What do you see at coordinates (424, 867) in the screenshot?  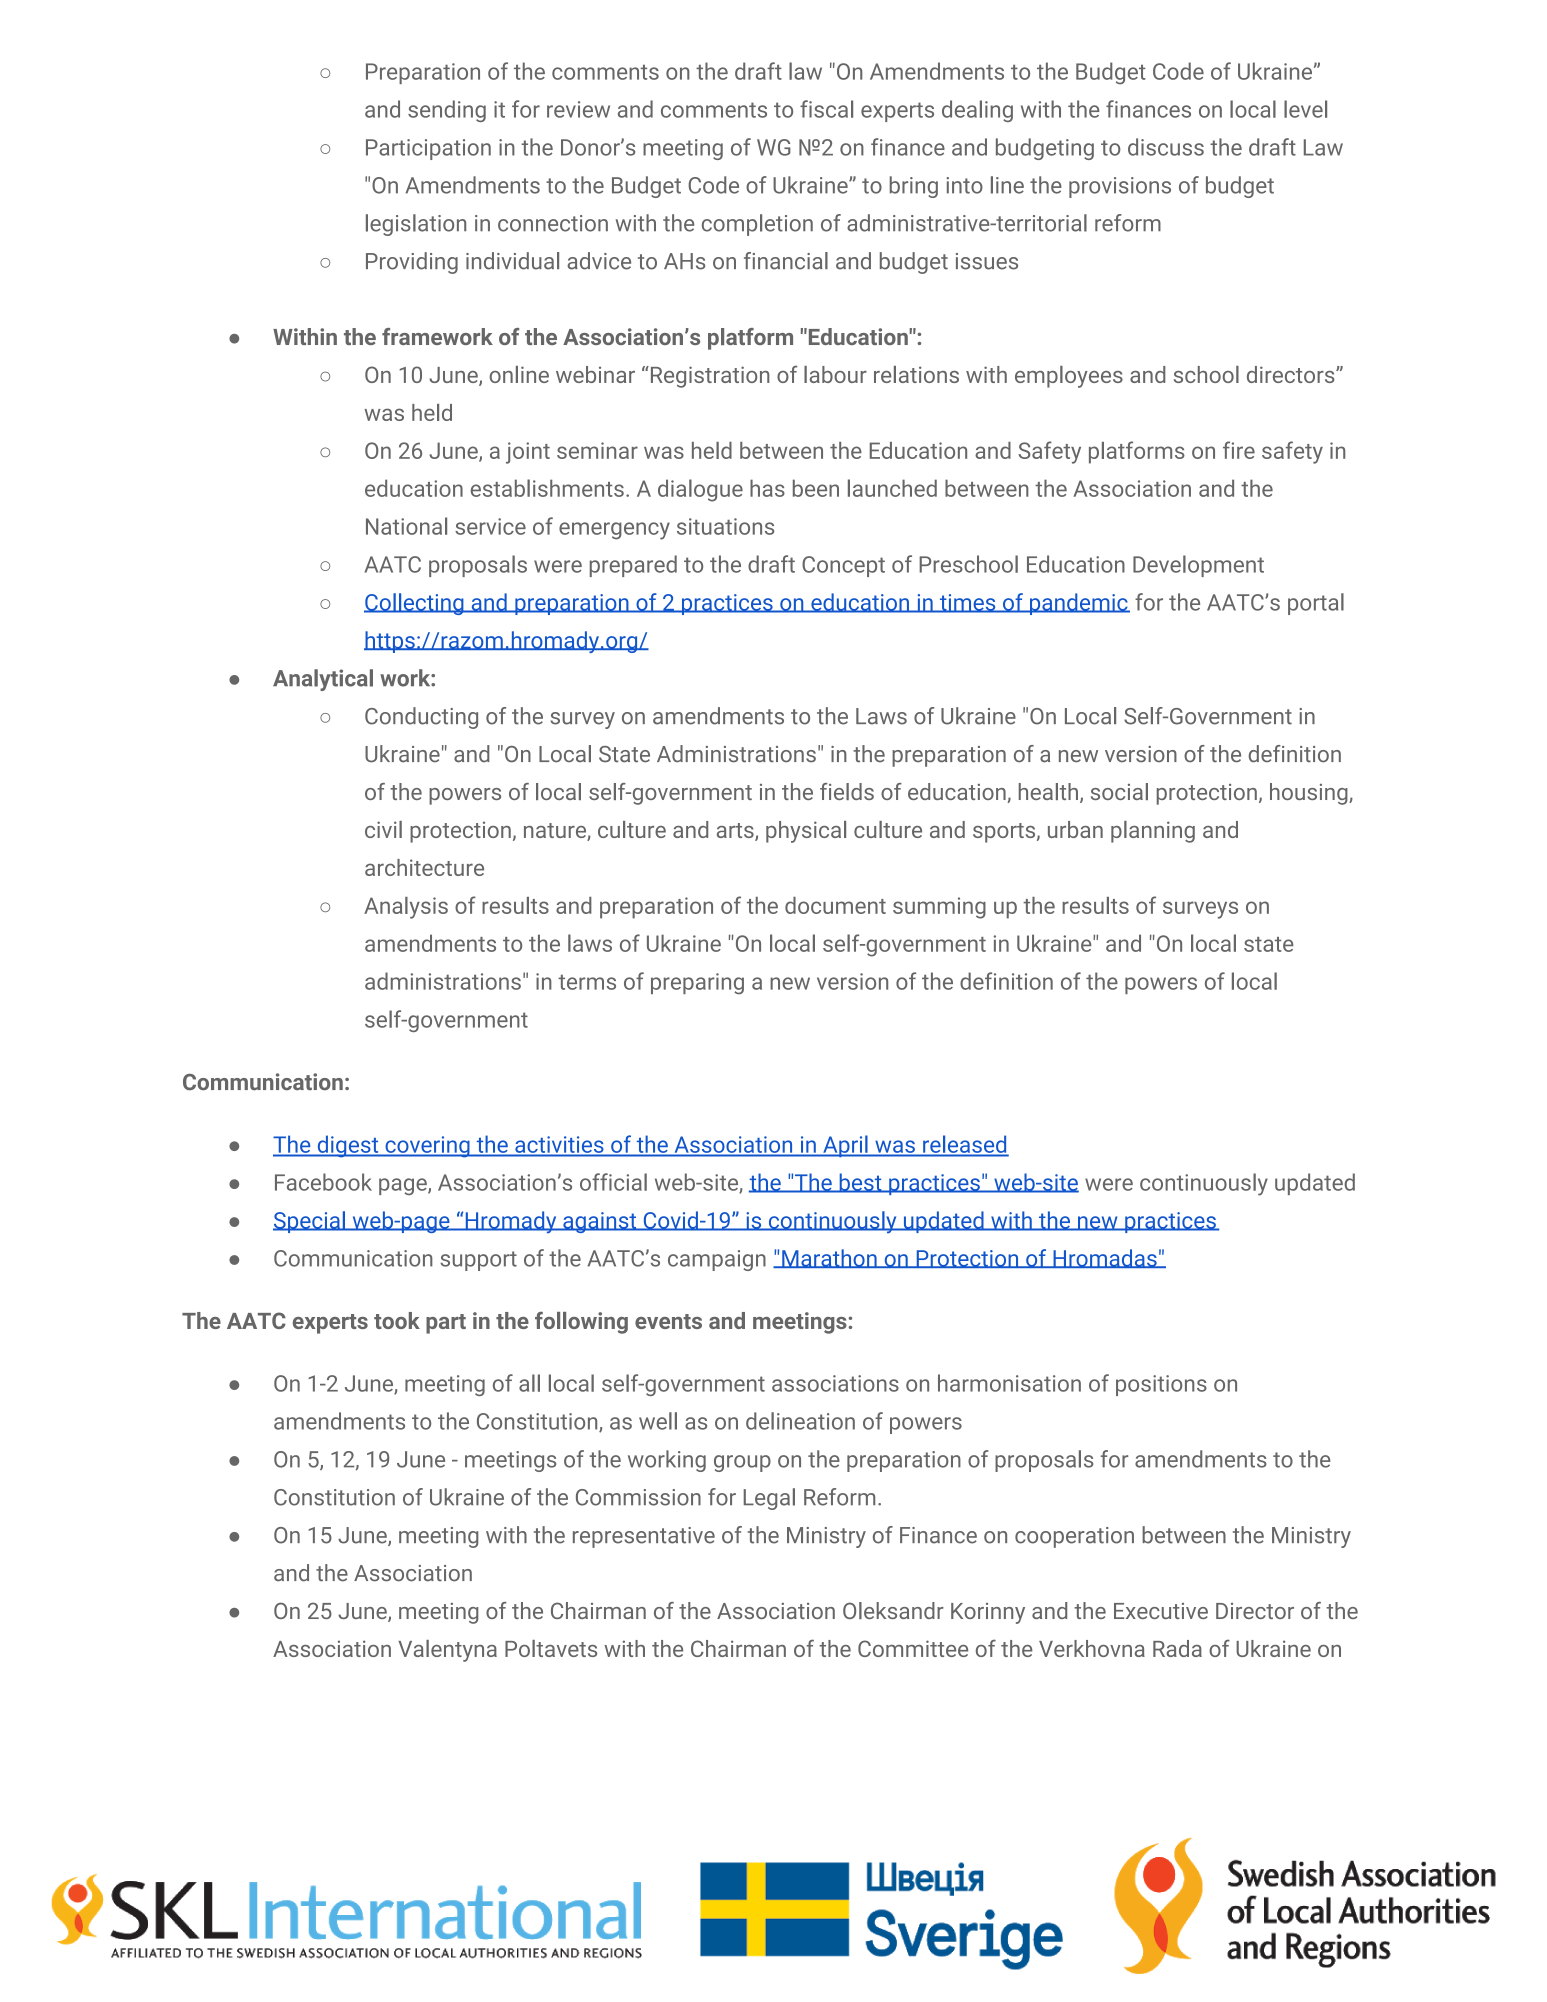 I see `architecture` at bounding box center [424, 867].
